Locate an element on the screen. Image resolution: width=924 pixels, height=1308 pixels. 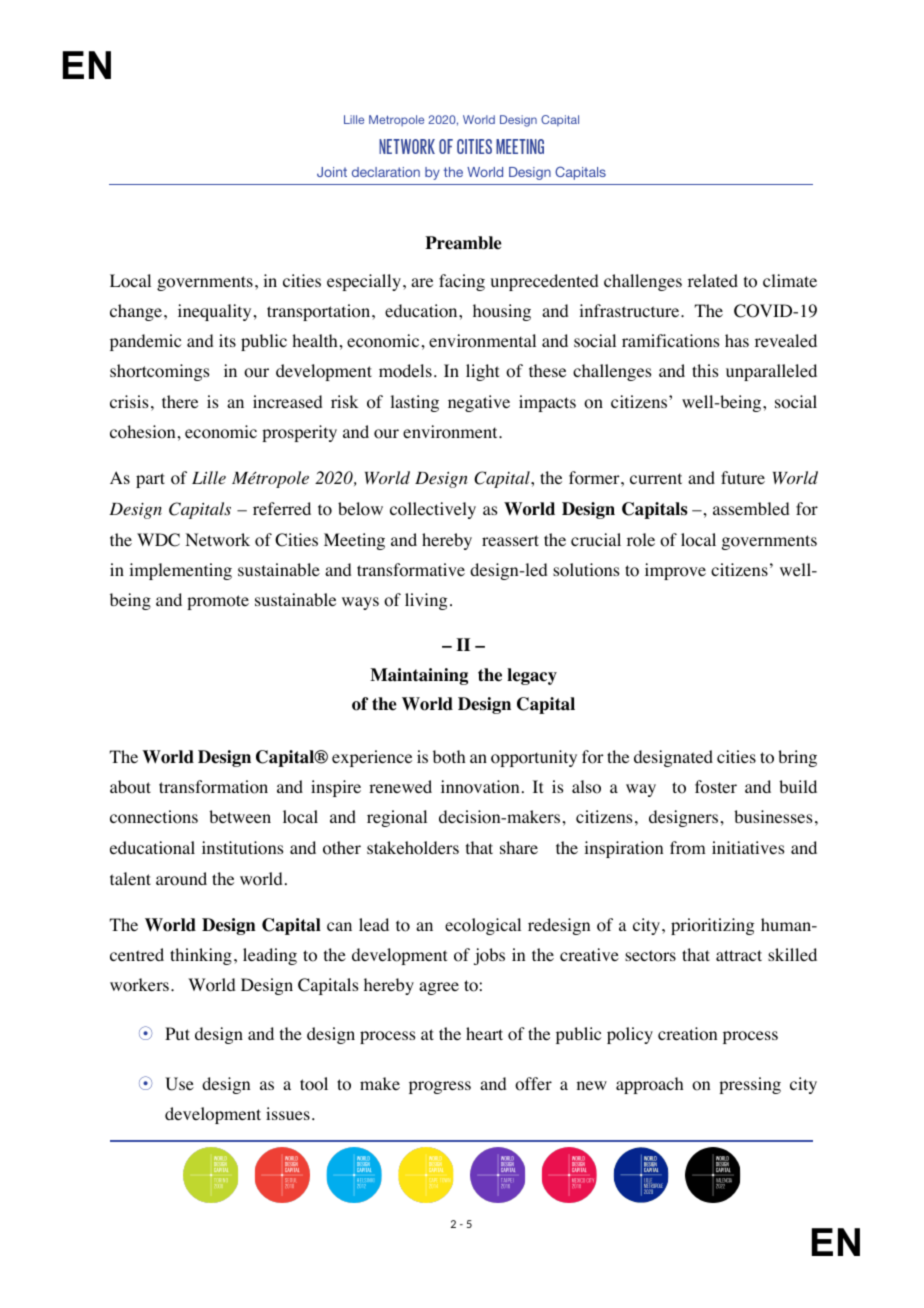
Preamble is located at coordinates (463, 243).
